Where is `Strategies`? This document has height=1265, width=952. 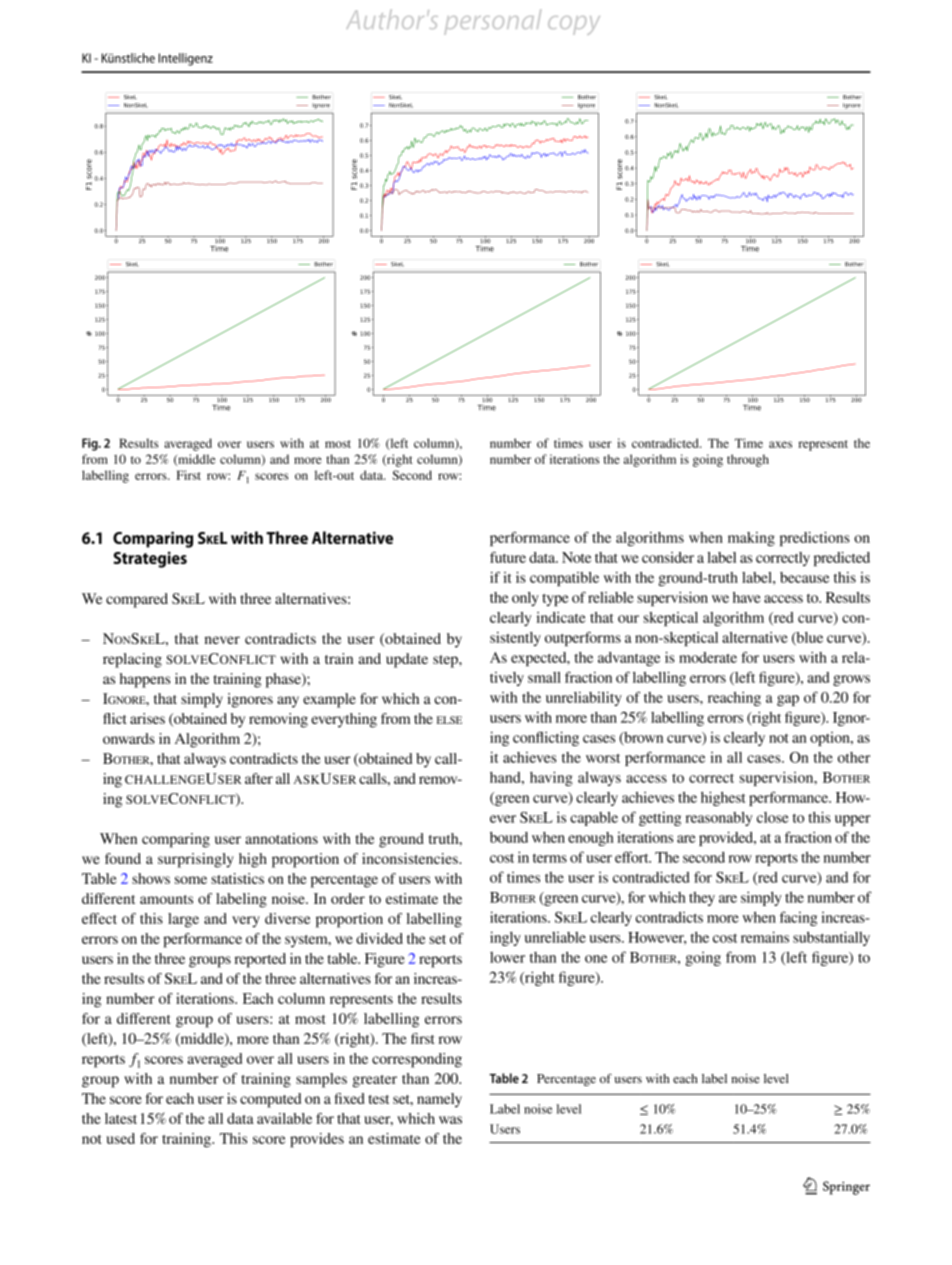 Strategies is located at coordinates (150, 559).
